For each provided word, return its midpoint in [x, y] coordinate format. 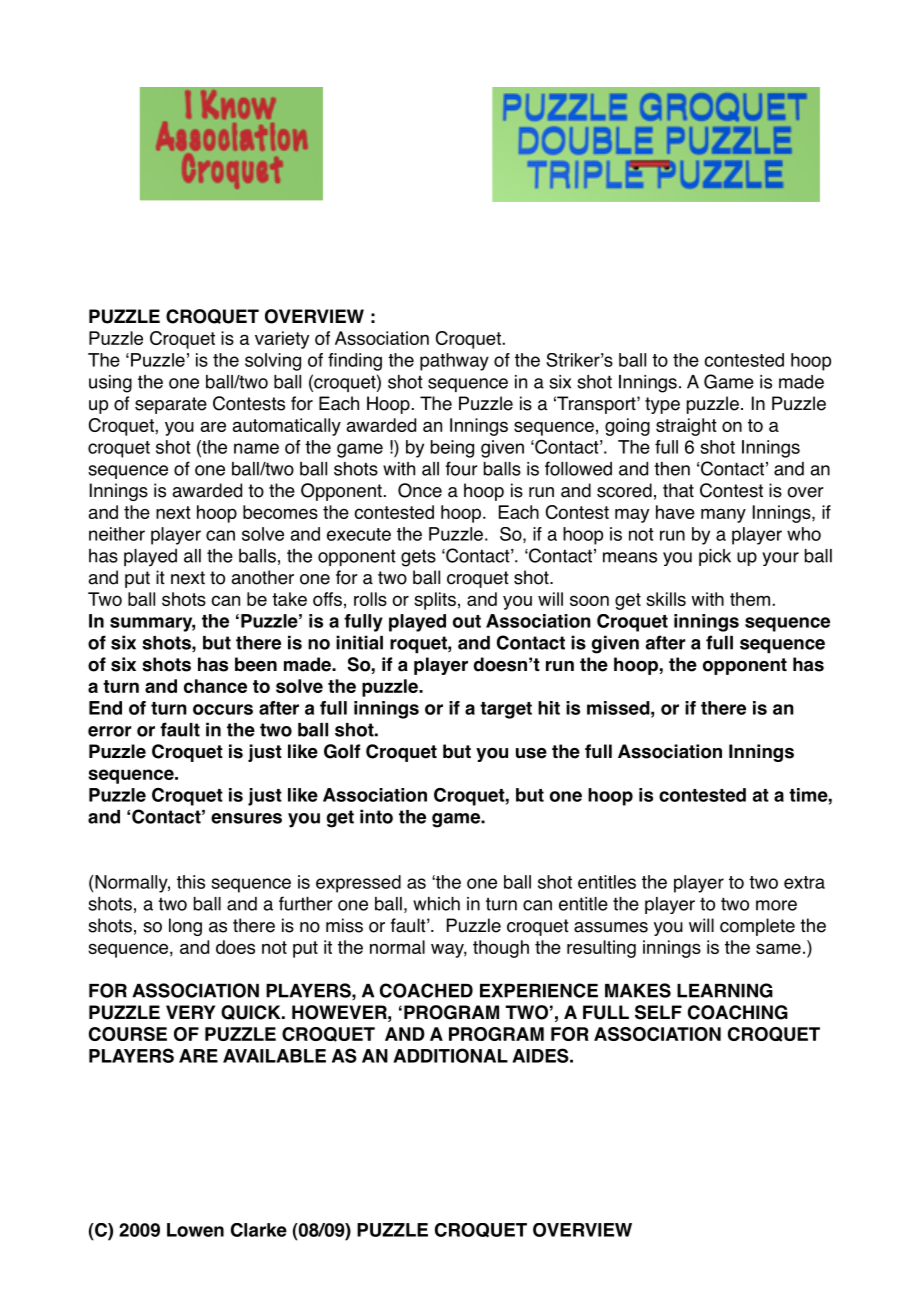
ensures [246, 818]
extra [804, 882]
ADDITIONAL [450, 1055]
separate [171, 405]
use [531, 753]
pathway [454, 362]
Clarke [259, 1230]
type [662, 405]
